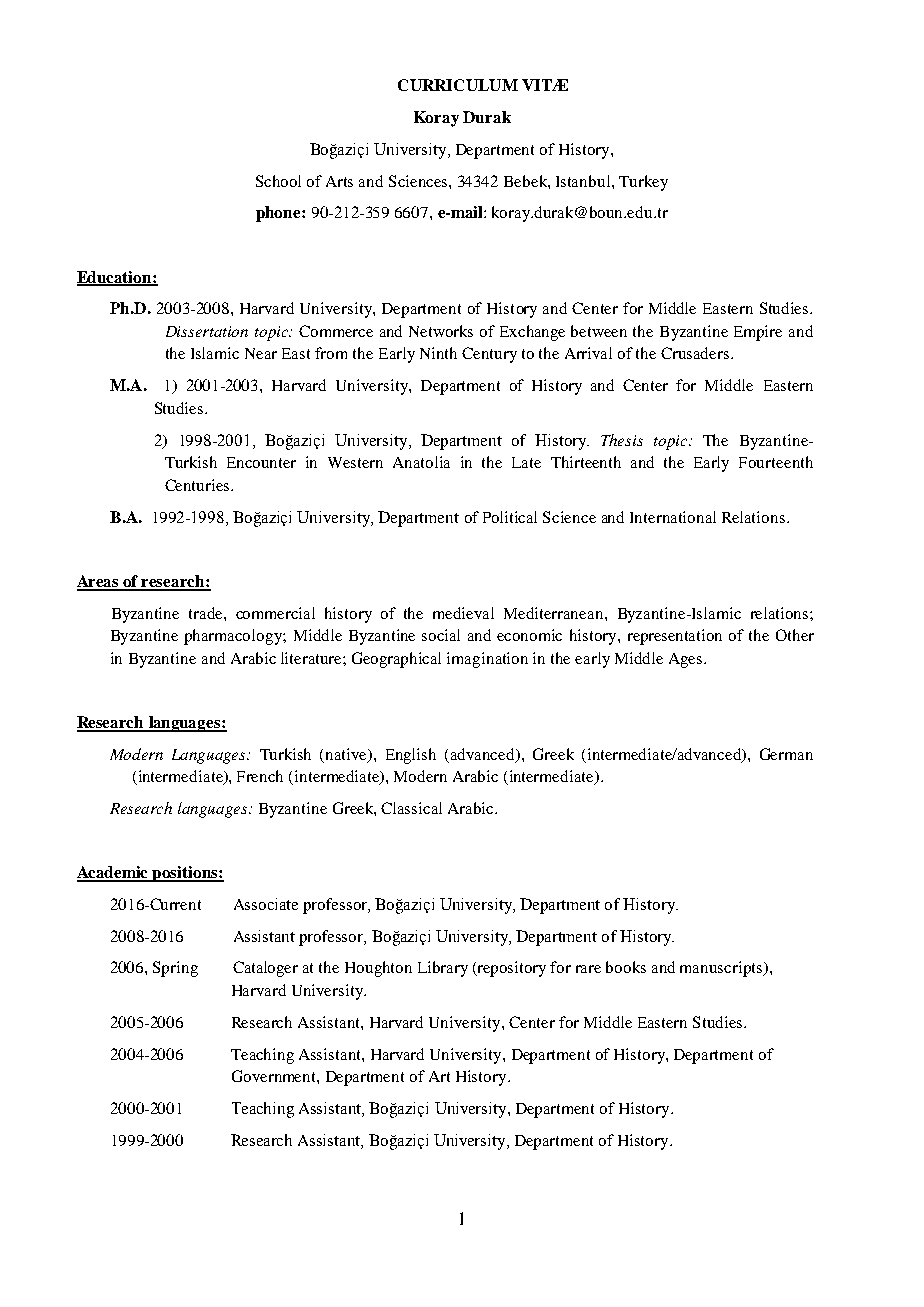 Image resolution: width=924 pixels, height=1307 pixels. What do you see at coordinates (510, 517) in the page?
I see `Political` at bounding box center [510, 517].
